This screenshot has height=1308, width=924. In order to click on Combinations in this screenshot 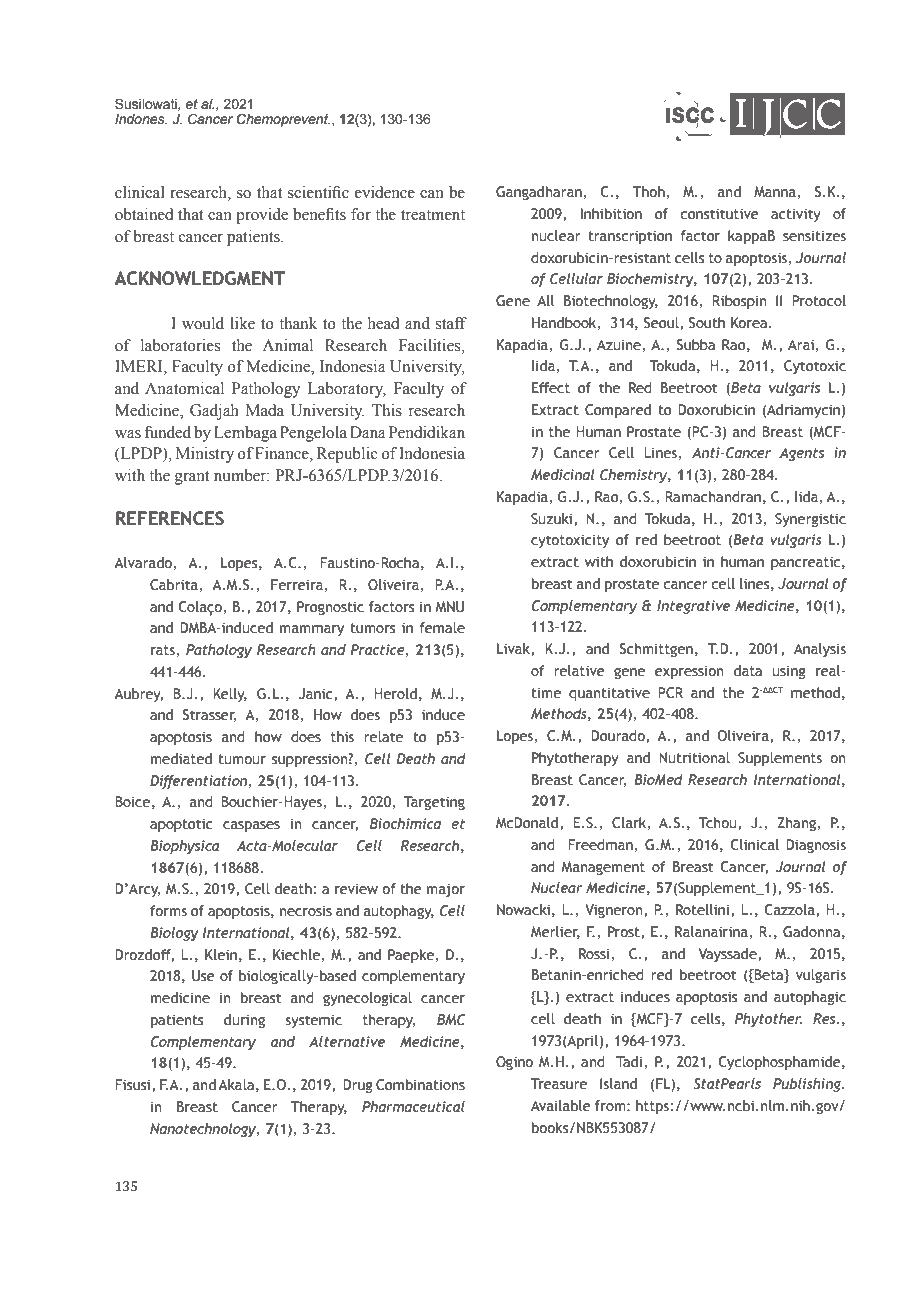, I will do `click(420, 1085)`.
